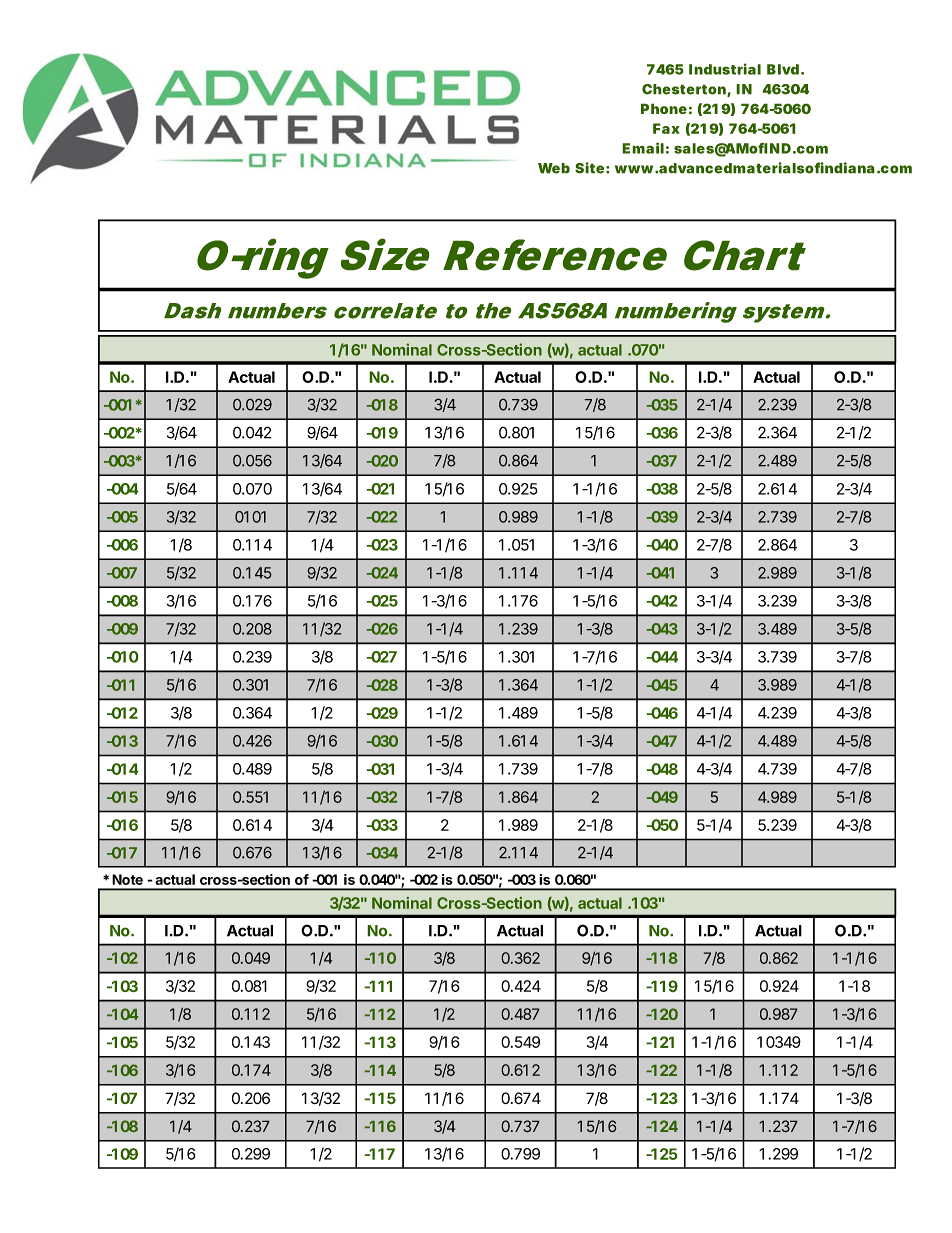 This screenshot has height=1233, width=952. Describe the element at coordinates (643, 148) in the screenshot. I see `Email` at that location.
